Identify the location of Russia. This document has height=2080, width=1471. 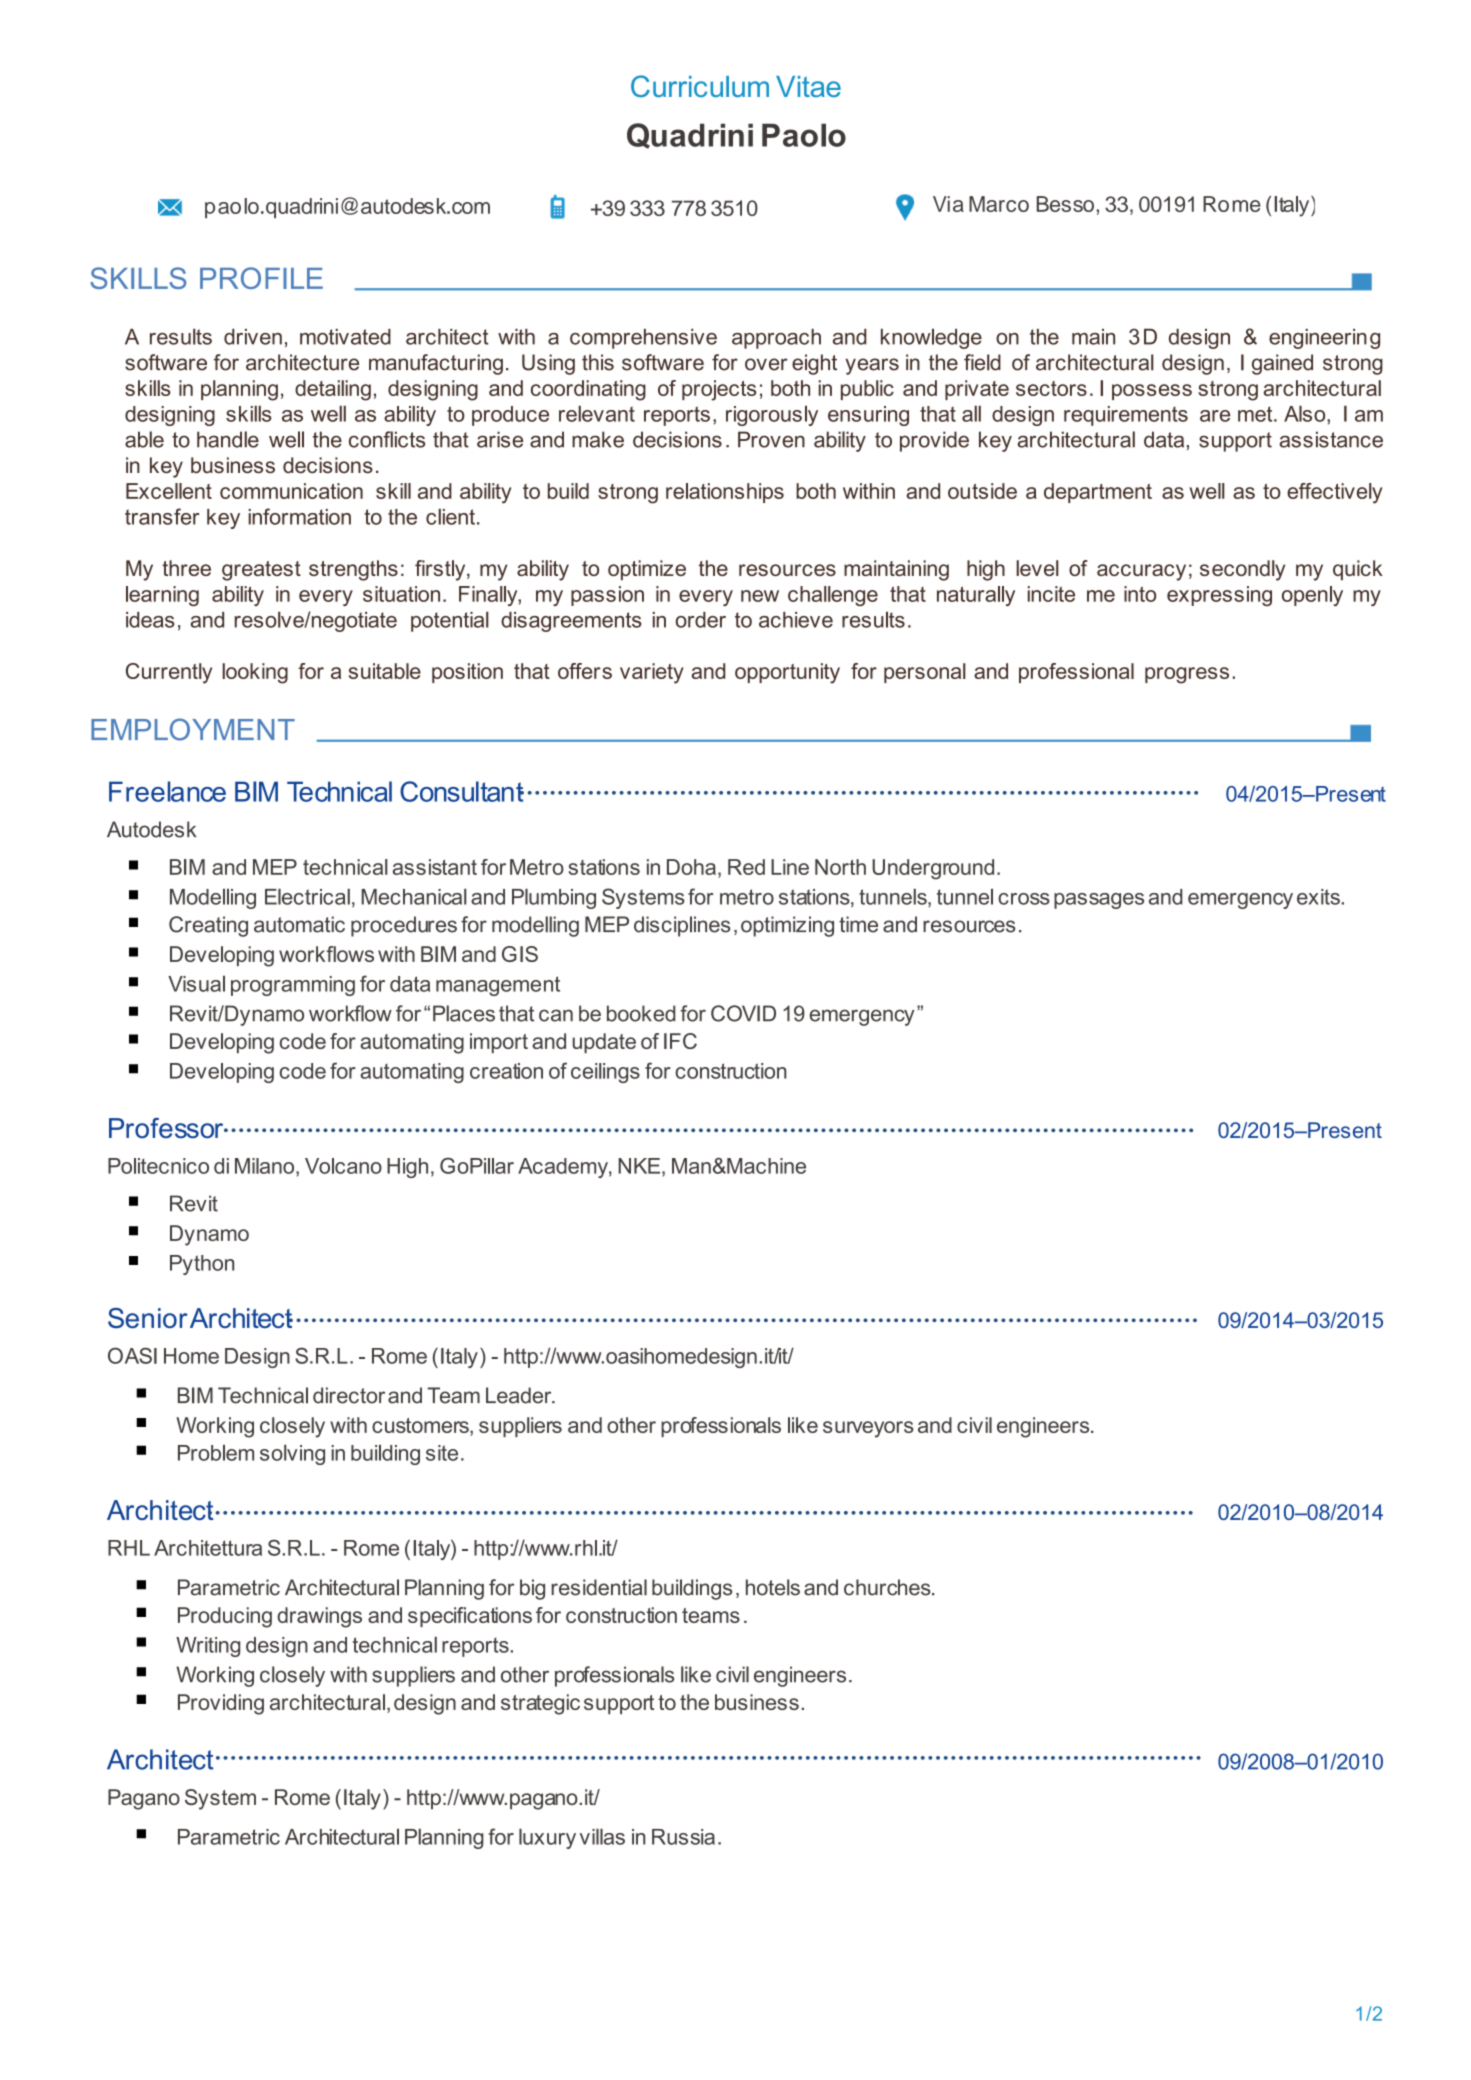
(683, 1837).
